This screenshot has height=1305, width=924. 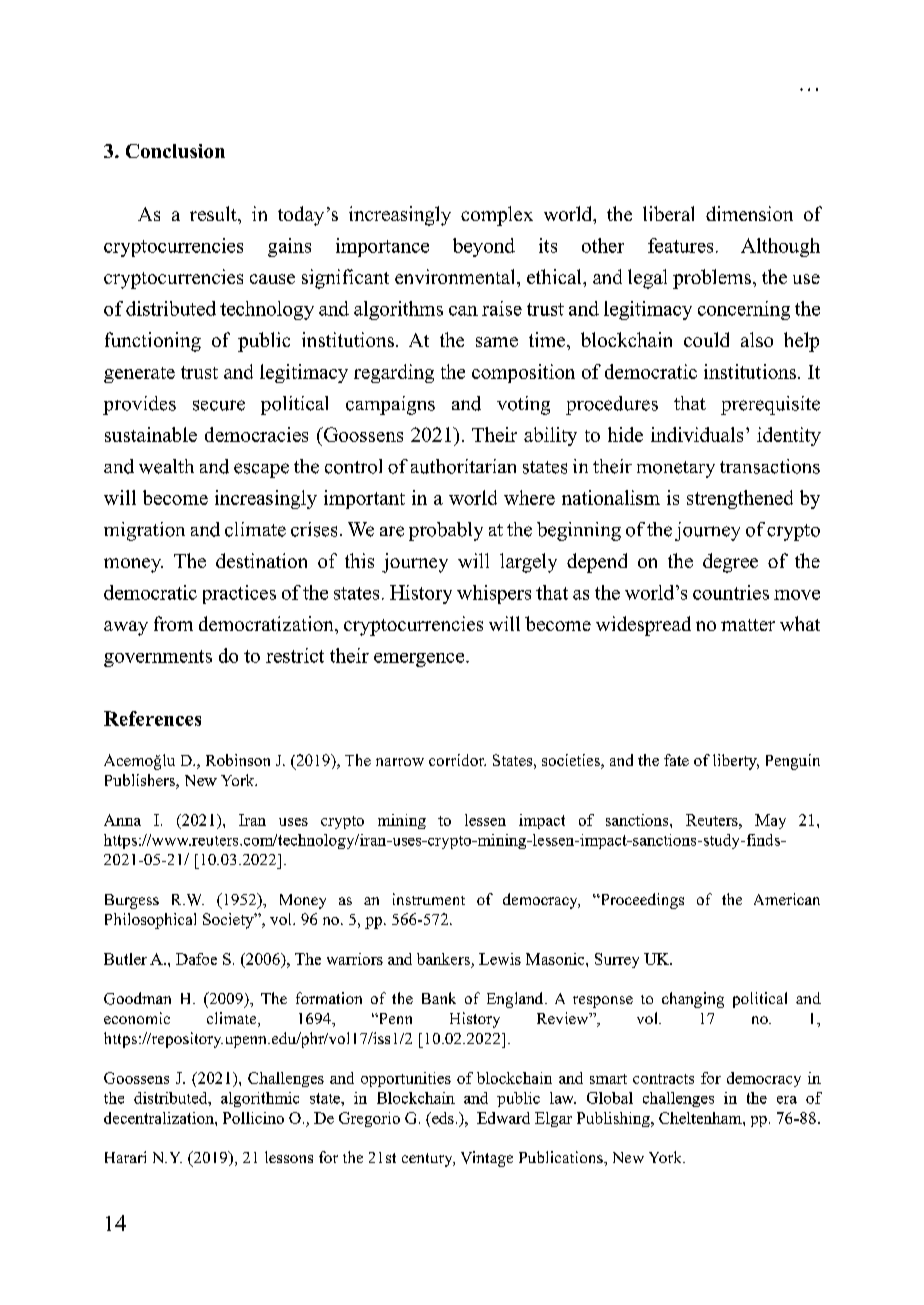 I want to click on probably, so click(x=446, y=531).
